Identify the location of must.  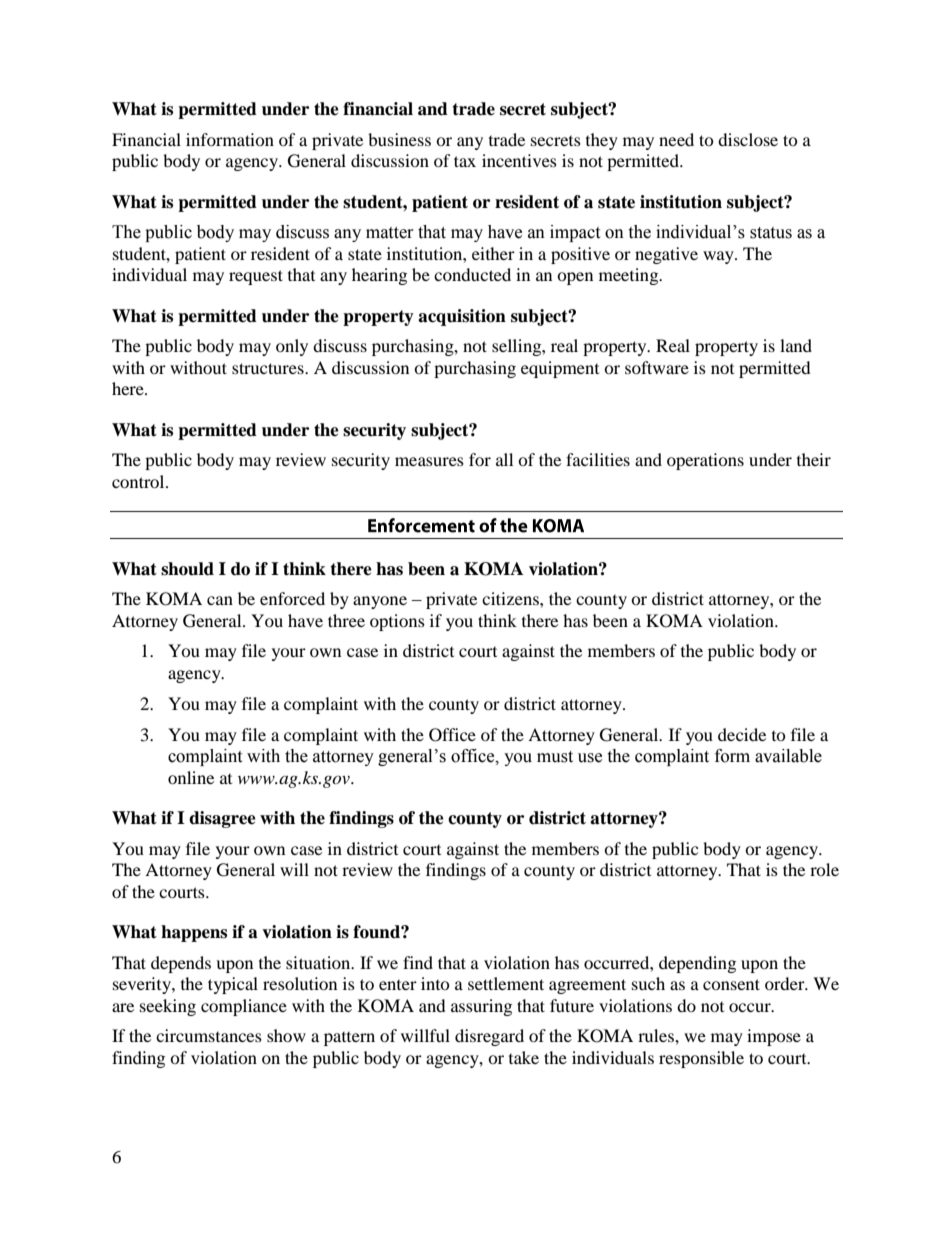
(555, 757).
